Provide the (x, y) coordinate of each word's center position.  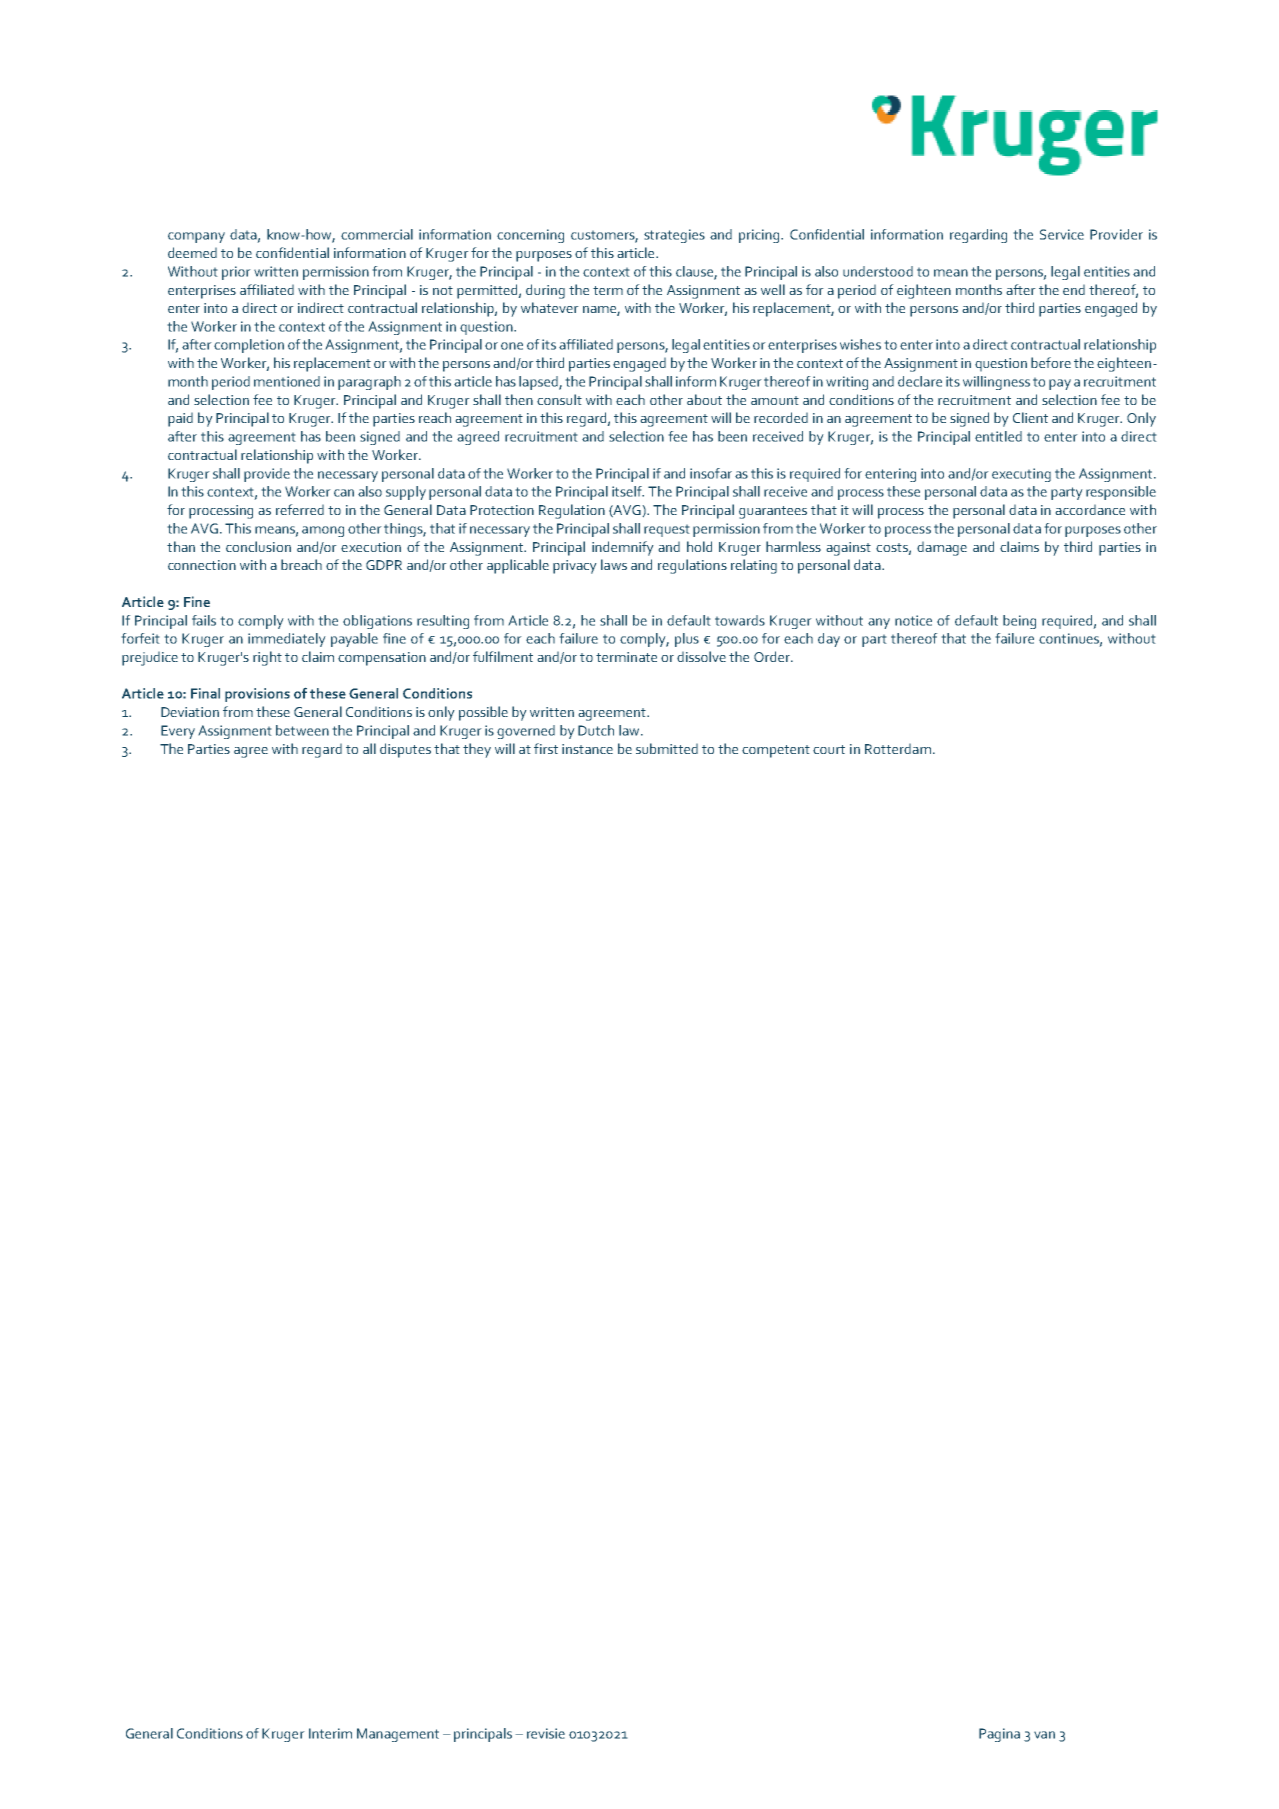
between (302, 730)
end (1074, 289)
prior (236, 273)
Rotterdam (898, 748)
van (1044, 1735)
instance (587, 749)
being (1019, 622)
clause (695, 272)
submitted (667, 748)
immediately (287, 640)
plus (687, 640)
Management (398, 1735)
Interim (330, 1733)
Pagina (999, 1735)
